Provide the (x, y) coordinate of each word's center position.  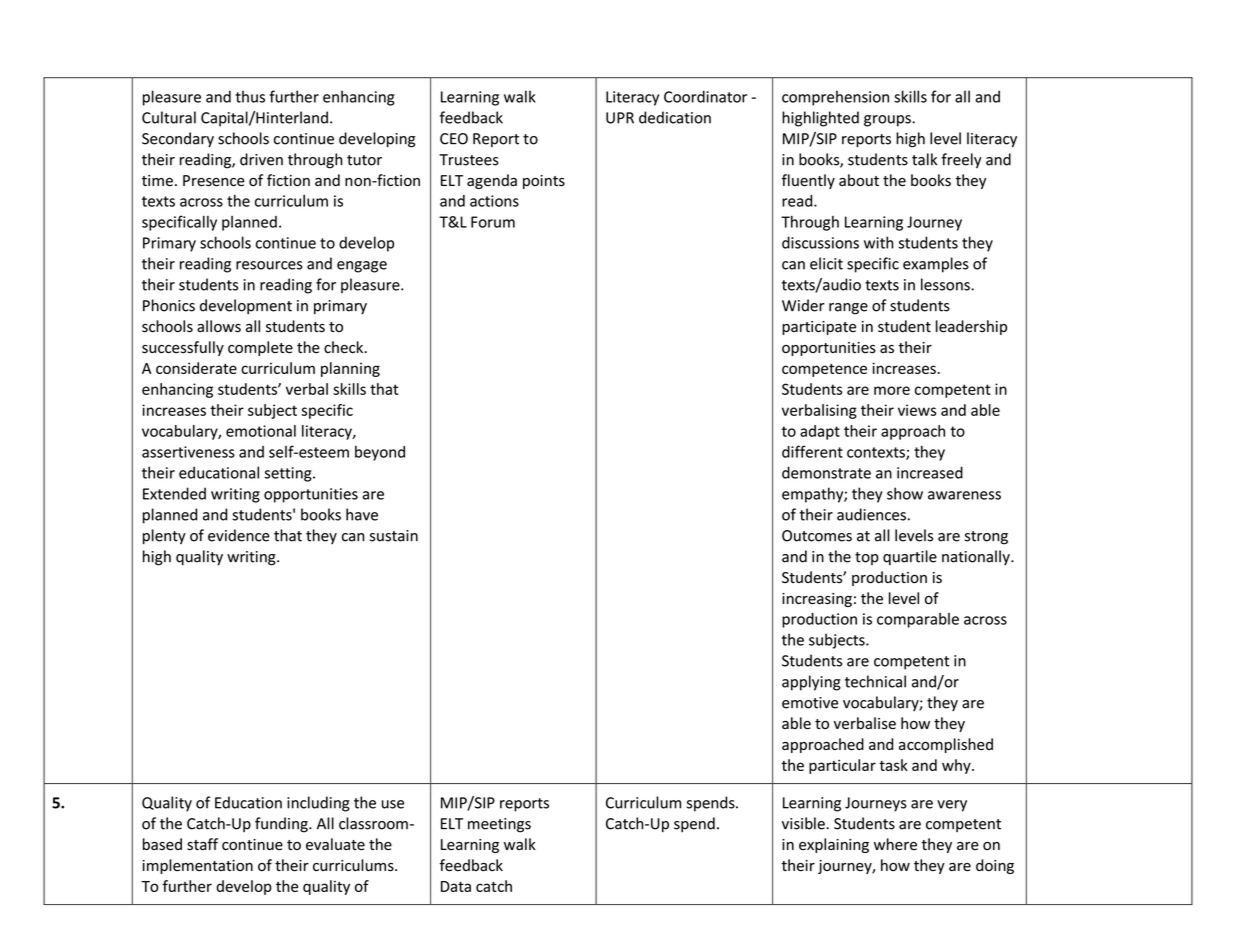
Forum (493, 222)
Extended (174, 493)
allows (219, 326)
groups (888, 121)
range (848, 309)
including (318, 804)
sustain (394, 536)
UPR (620, 118)
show (905, 493)
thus (250, 96)
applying (811, 683)
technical (875, 681)
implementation (197, 866)
